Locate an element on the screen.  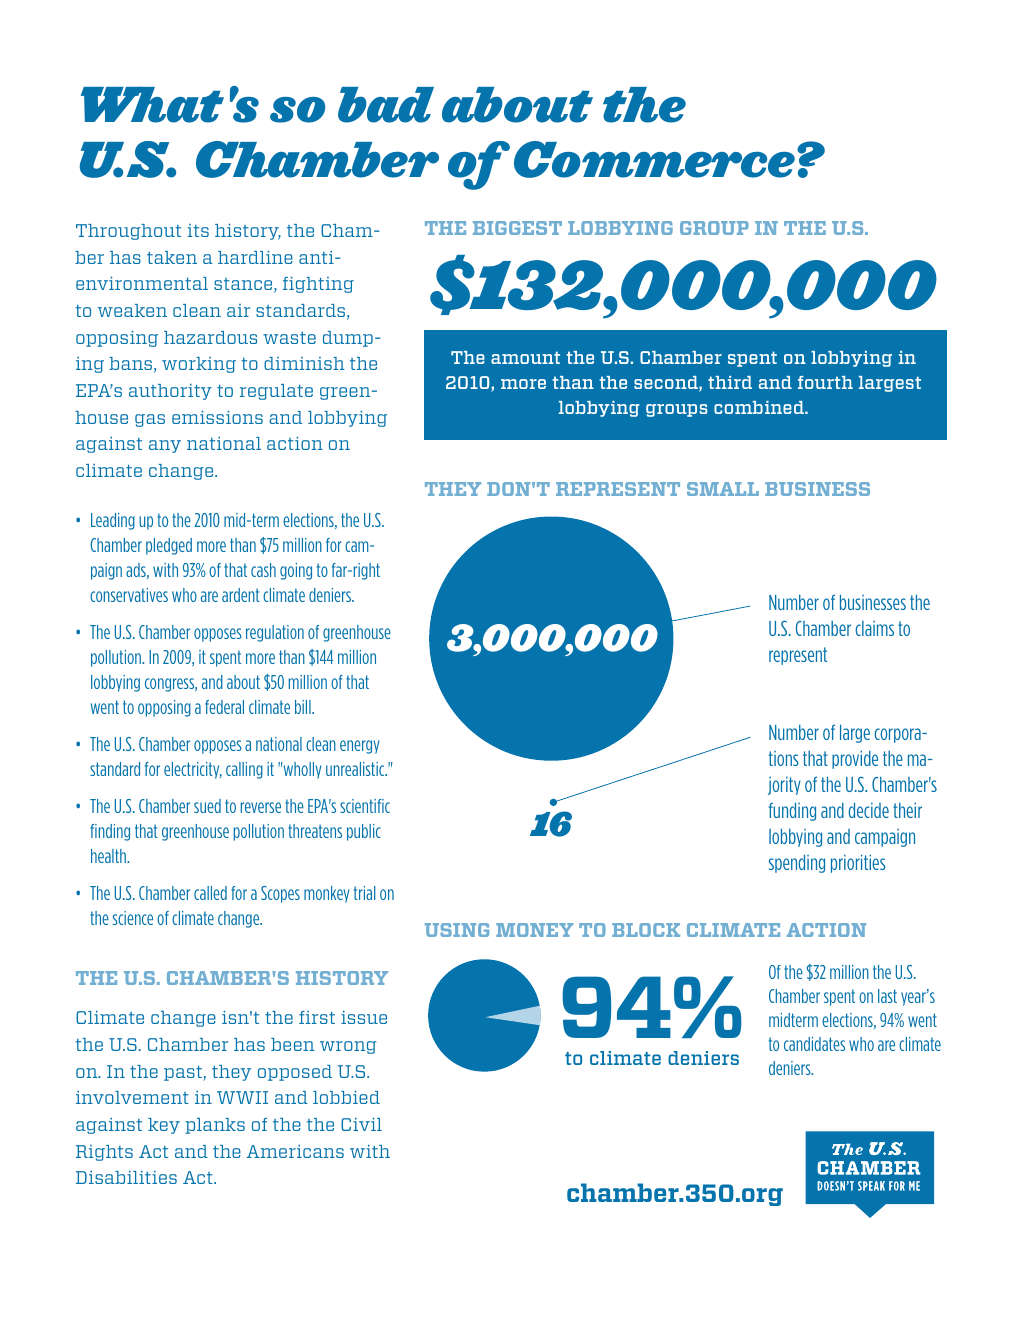
Commerce is located at coordinates (654, 159).
